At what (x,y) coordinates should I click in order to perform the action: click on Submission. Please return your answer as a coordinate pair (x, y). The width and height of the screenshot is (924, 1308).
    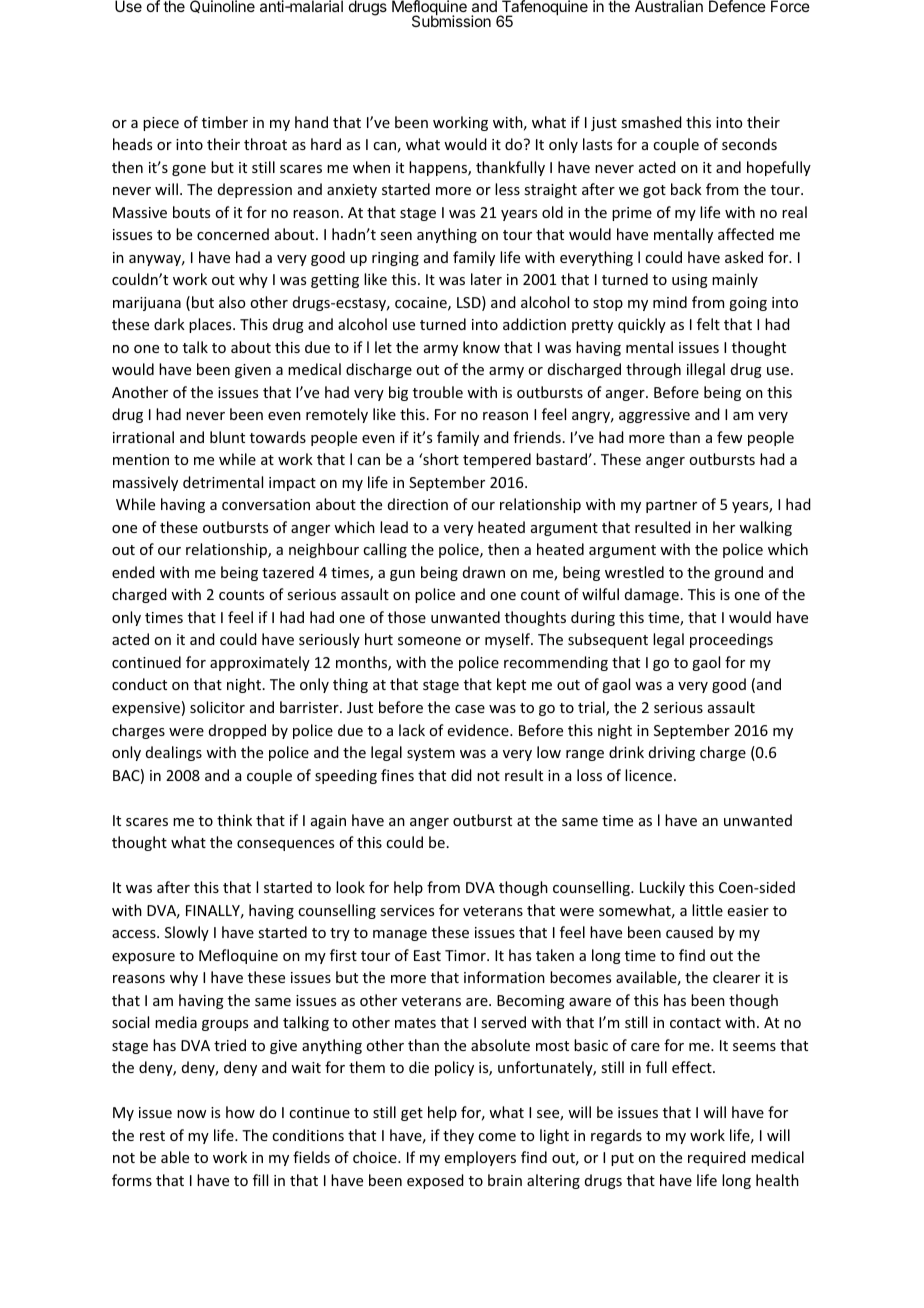
    Looking at the image, I should click on (451, 20).
